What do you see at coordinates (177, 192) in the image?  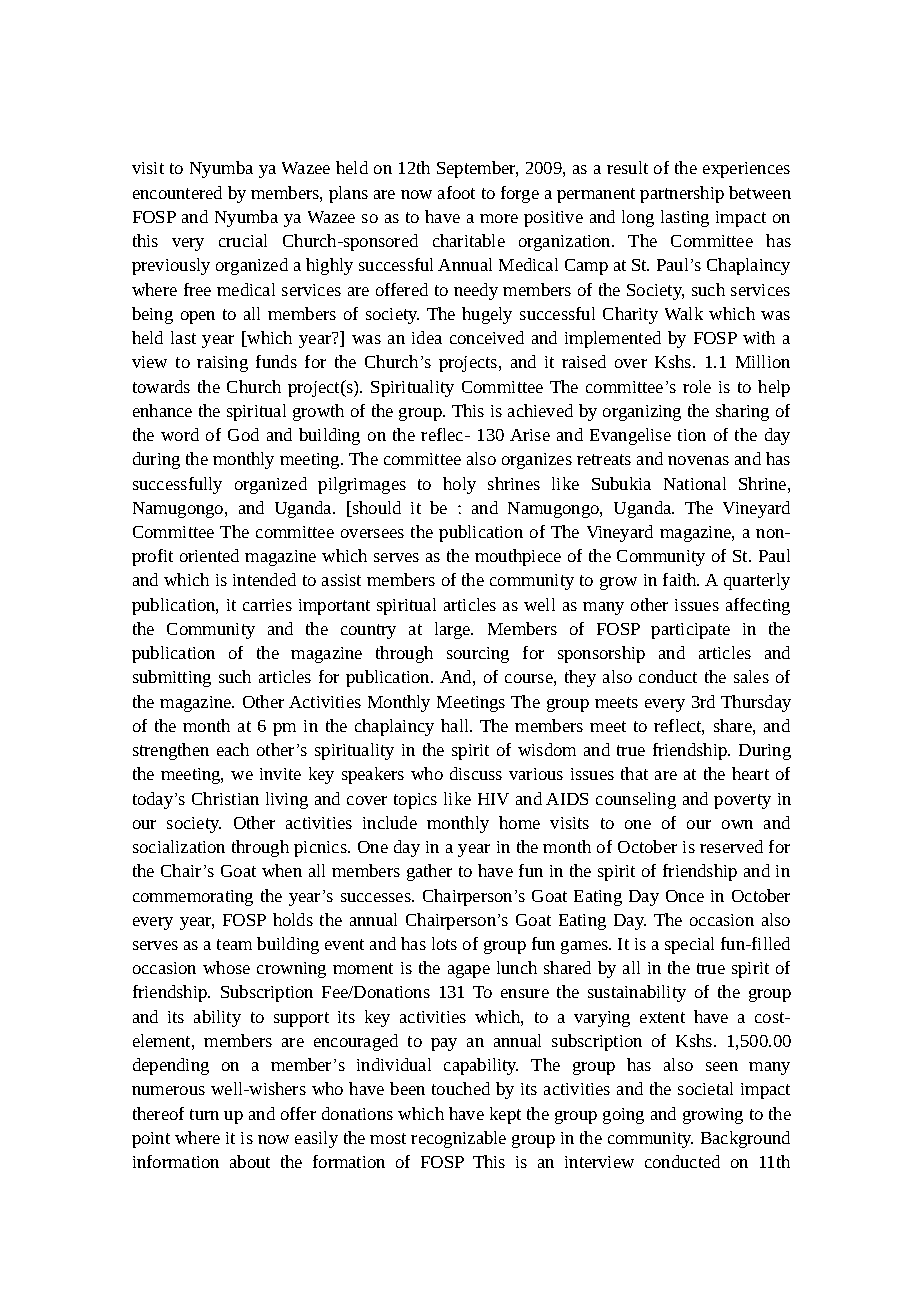 I see `encountered` at bounding box center [177, 192].
